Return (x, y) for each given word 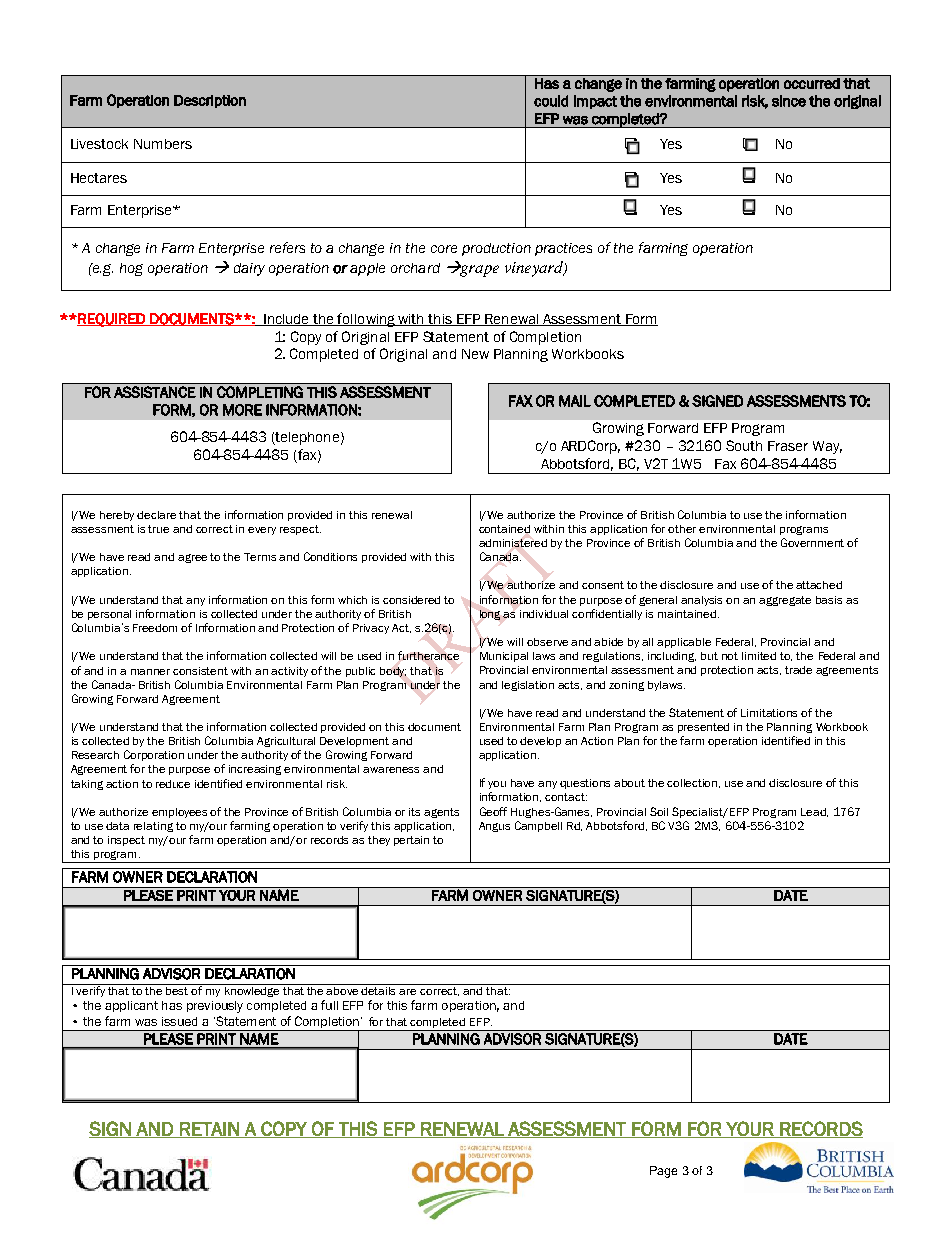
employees (181, 813)
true (158, 529)
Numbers (163, 144)
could (551, 101)
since (789, 101)
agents (441, 813)
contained (504, 529)
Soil (659, 811)
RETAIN (209, 1130)
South (744, 445)
